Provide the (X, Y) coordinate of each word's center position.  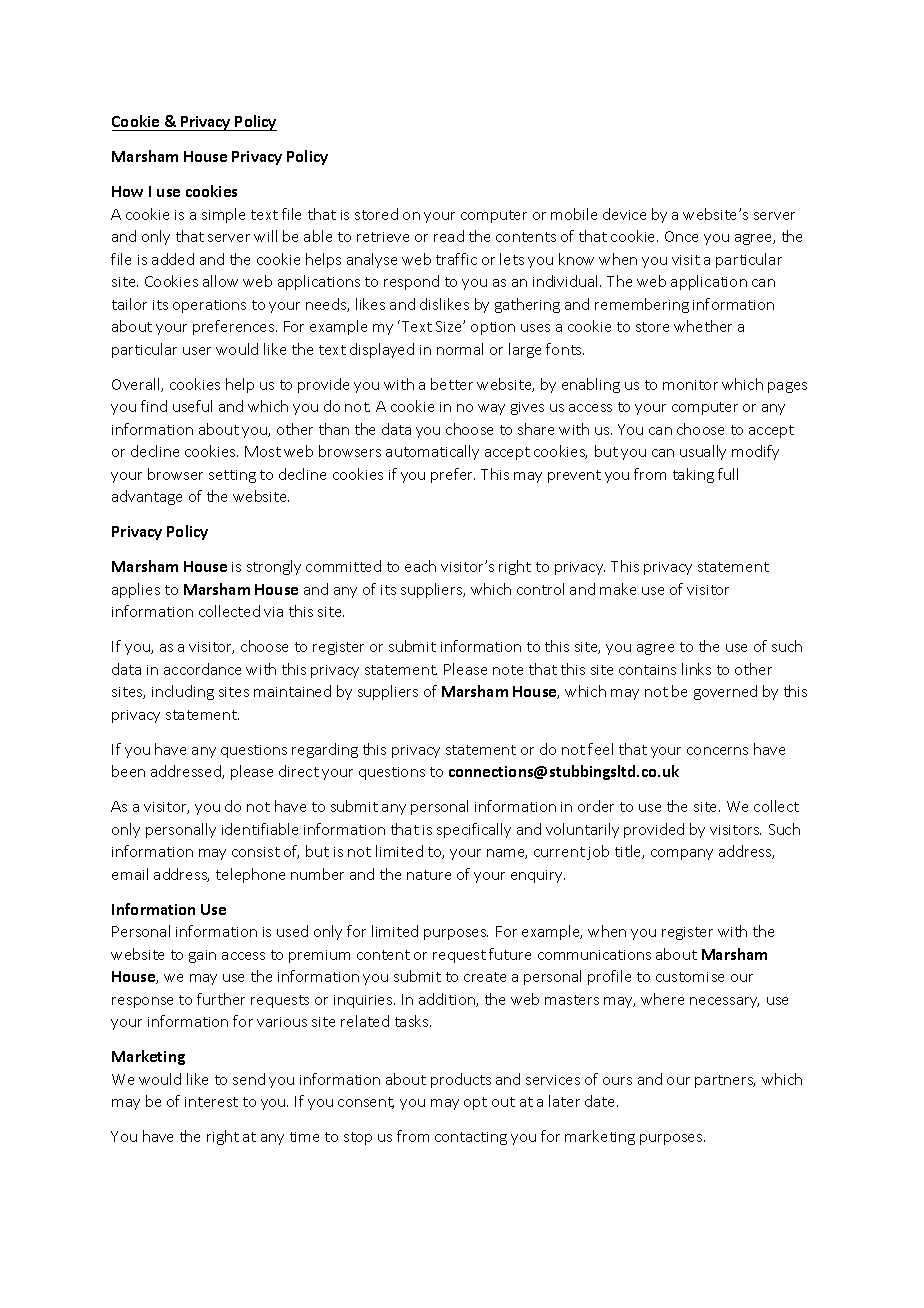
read (449, 236)
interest (211, 1102)
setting (232, 476)
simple (223, 215)
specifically (474, 830)
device (624, 214)
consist (256, 852)
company (682, 854)
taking (693, 475)
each (420, 566)
